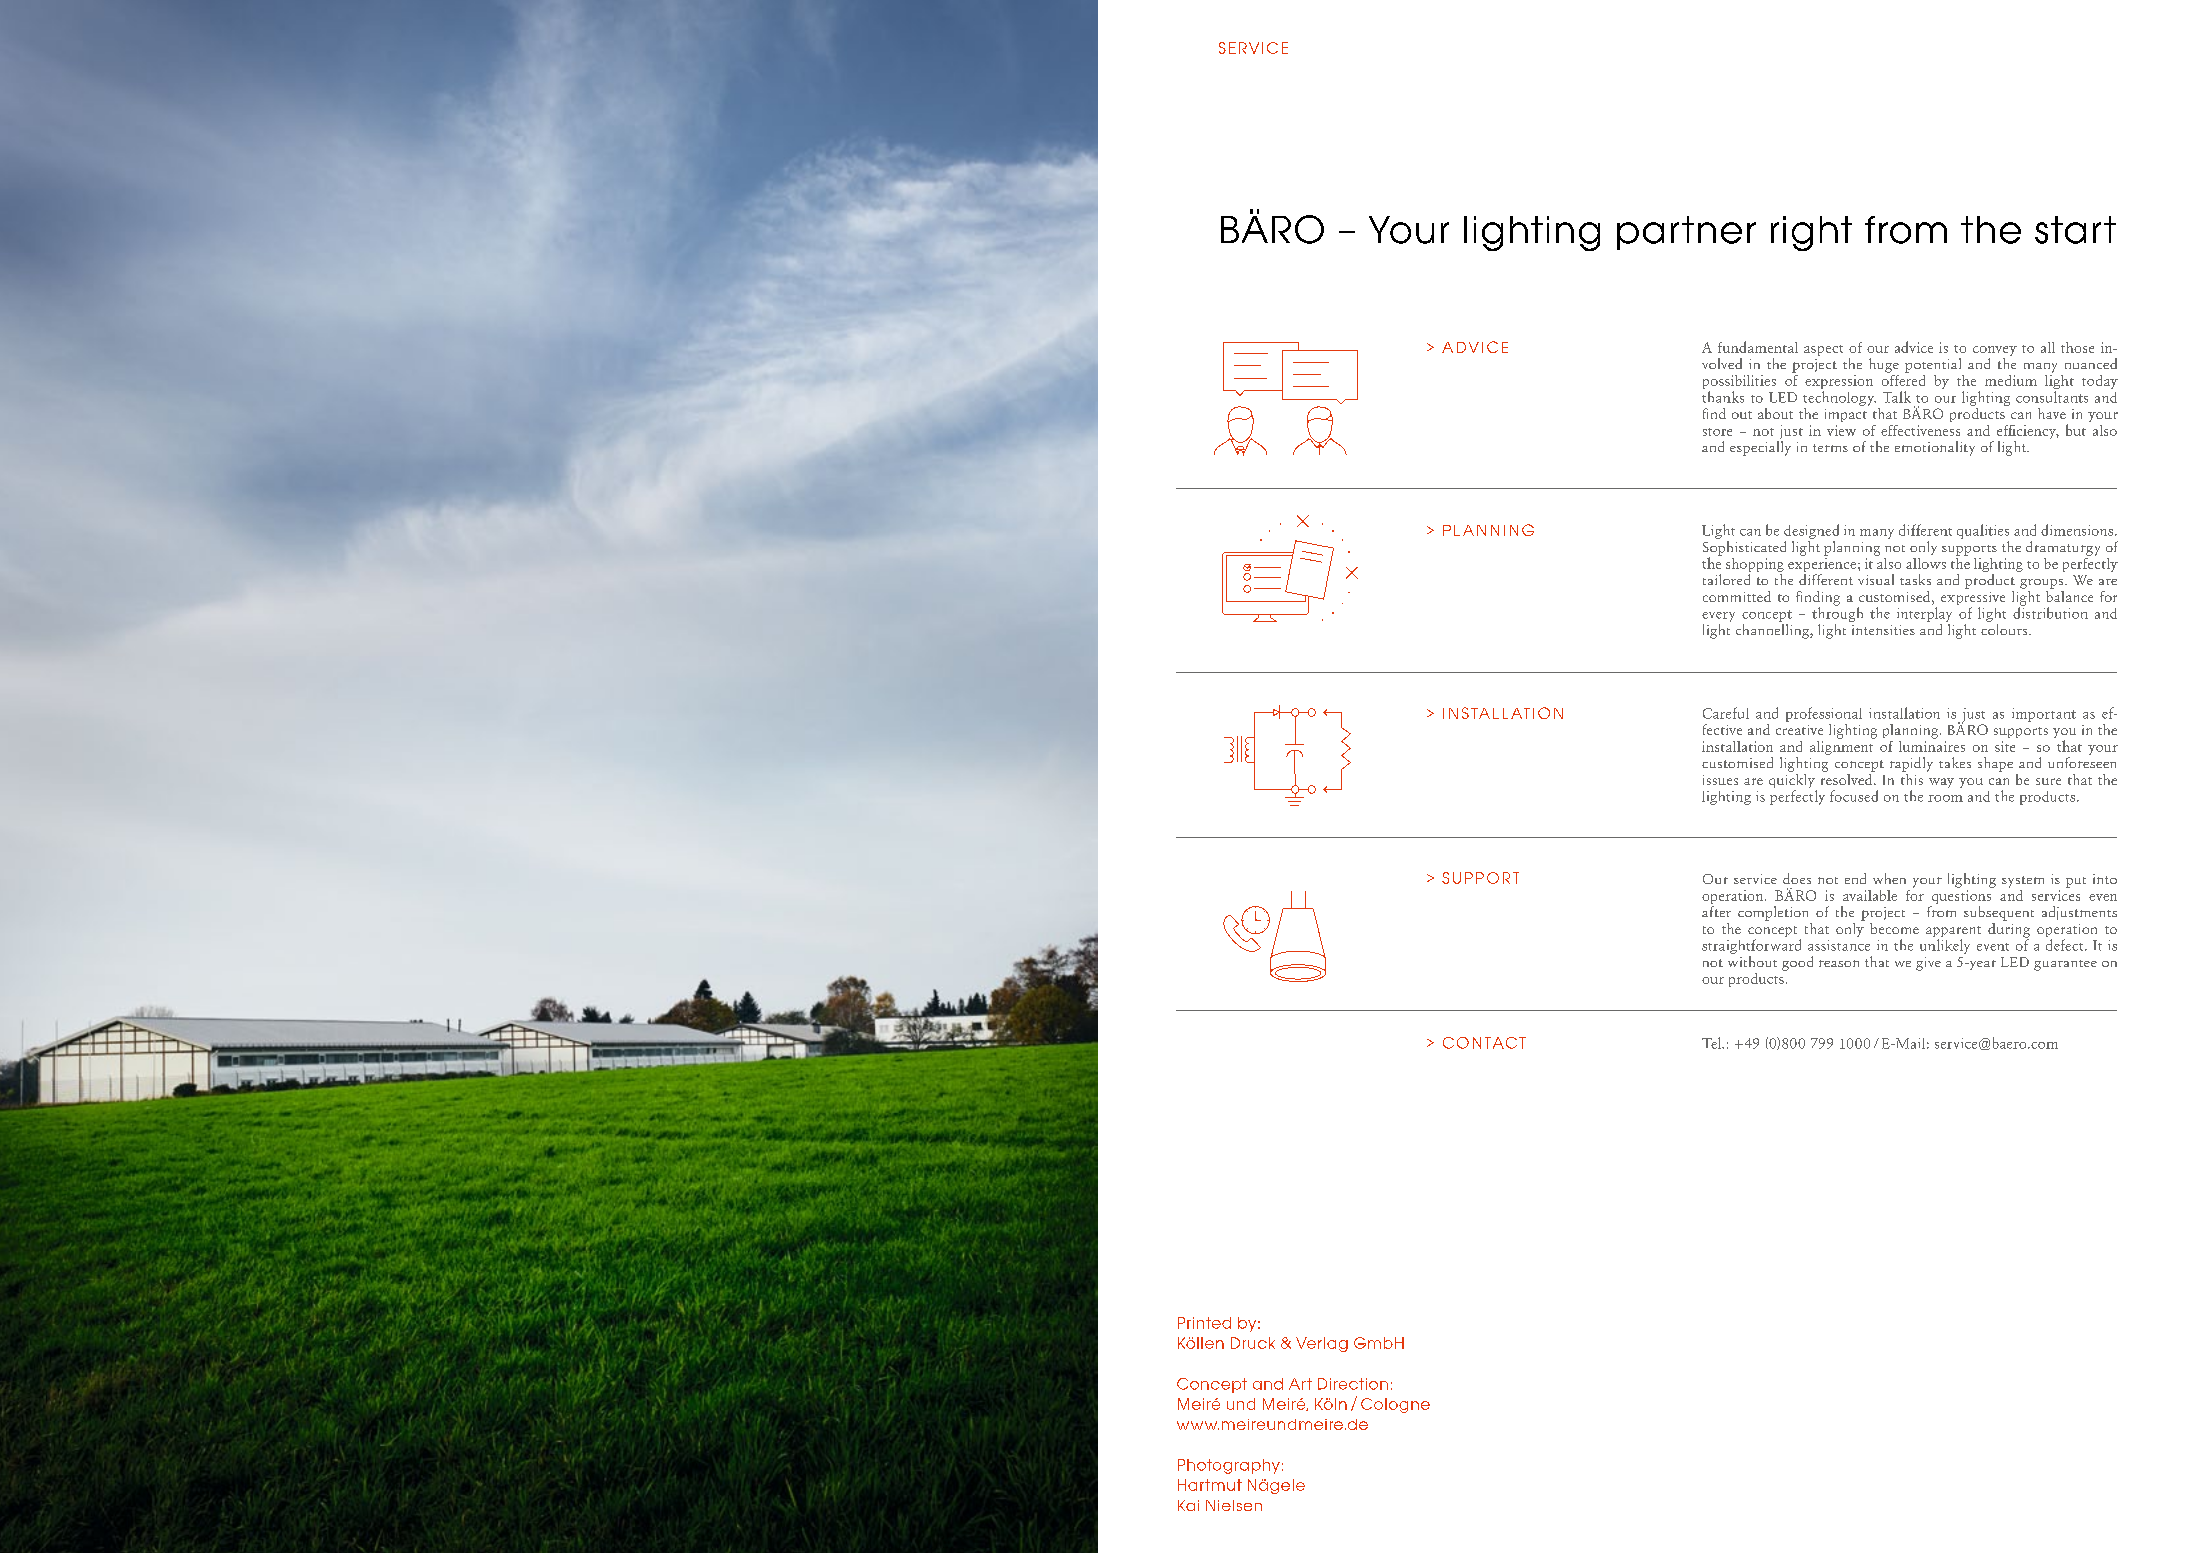  What do you see at coordinates (1686, 233) in the screenshot?
I see `partner` at bounding box center [1686, 233].
